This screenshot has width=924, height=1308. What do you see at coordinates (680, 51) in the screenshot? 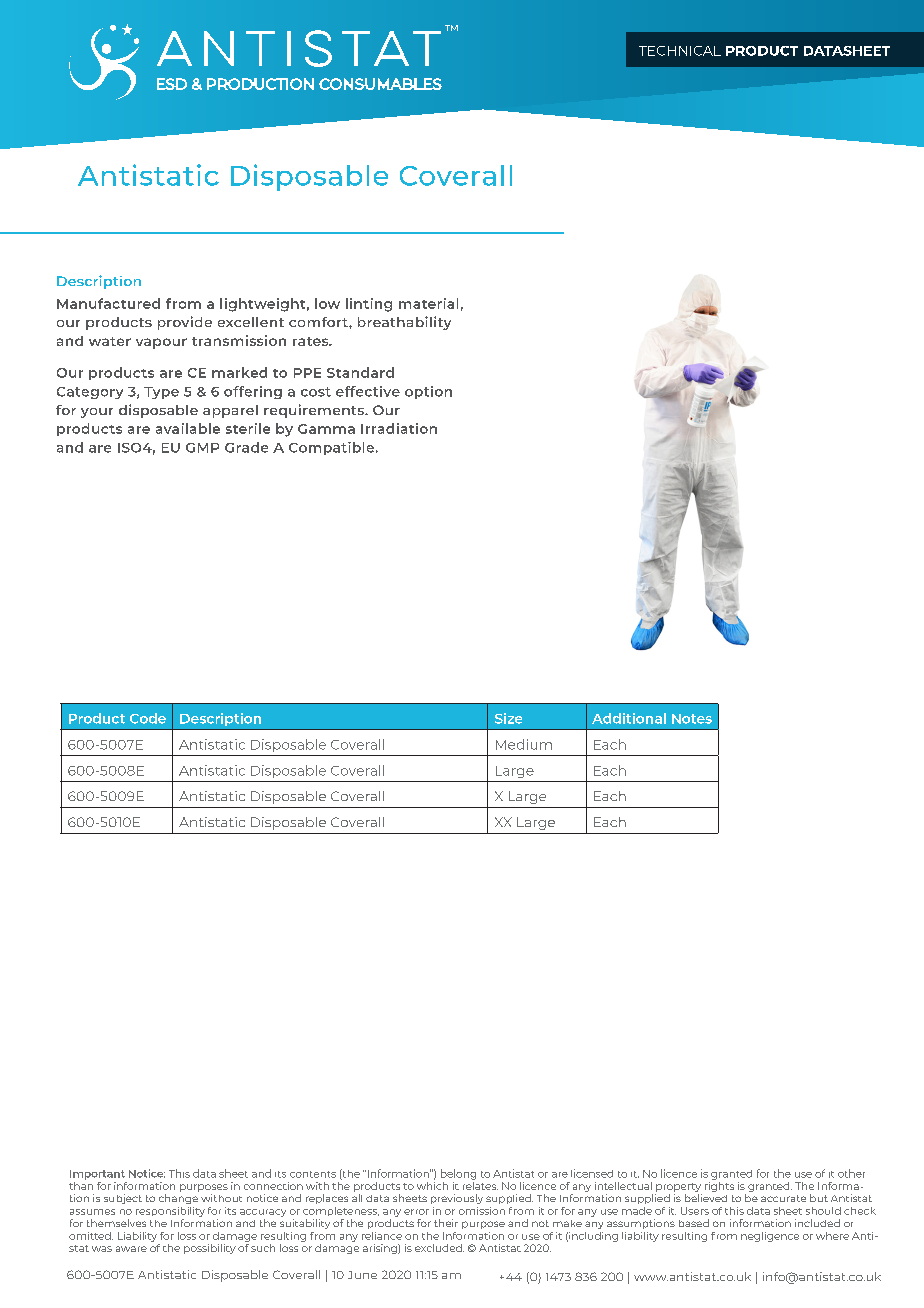
I see `TECHNICAL` at bounding box center [680, 51].
